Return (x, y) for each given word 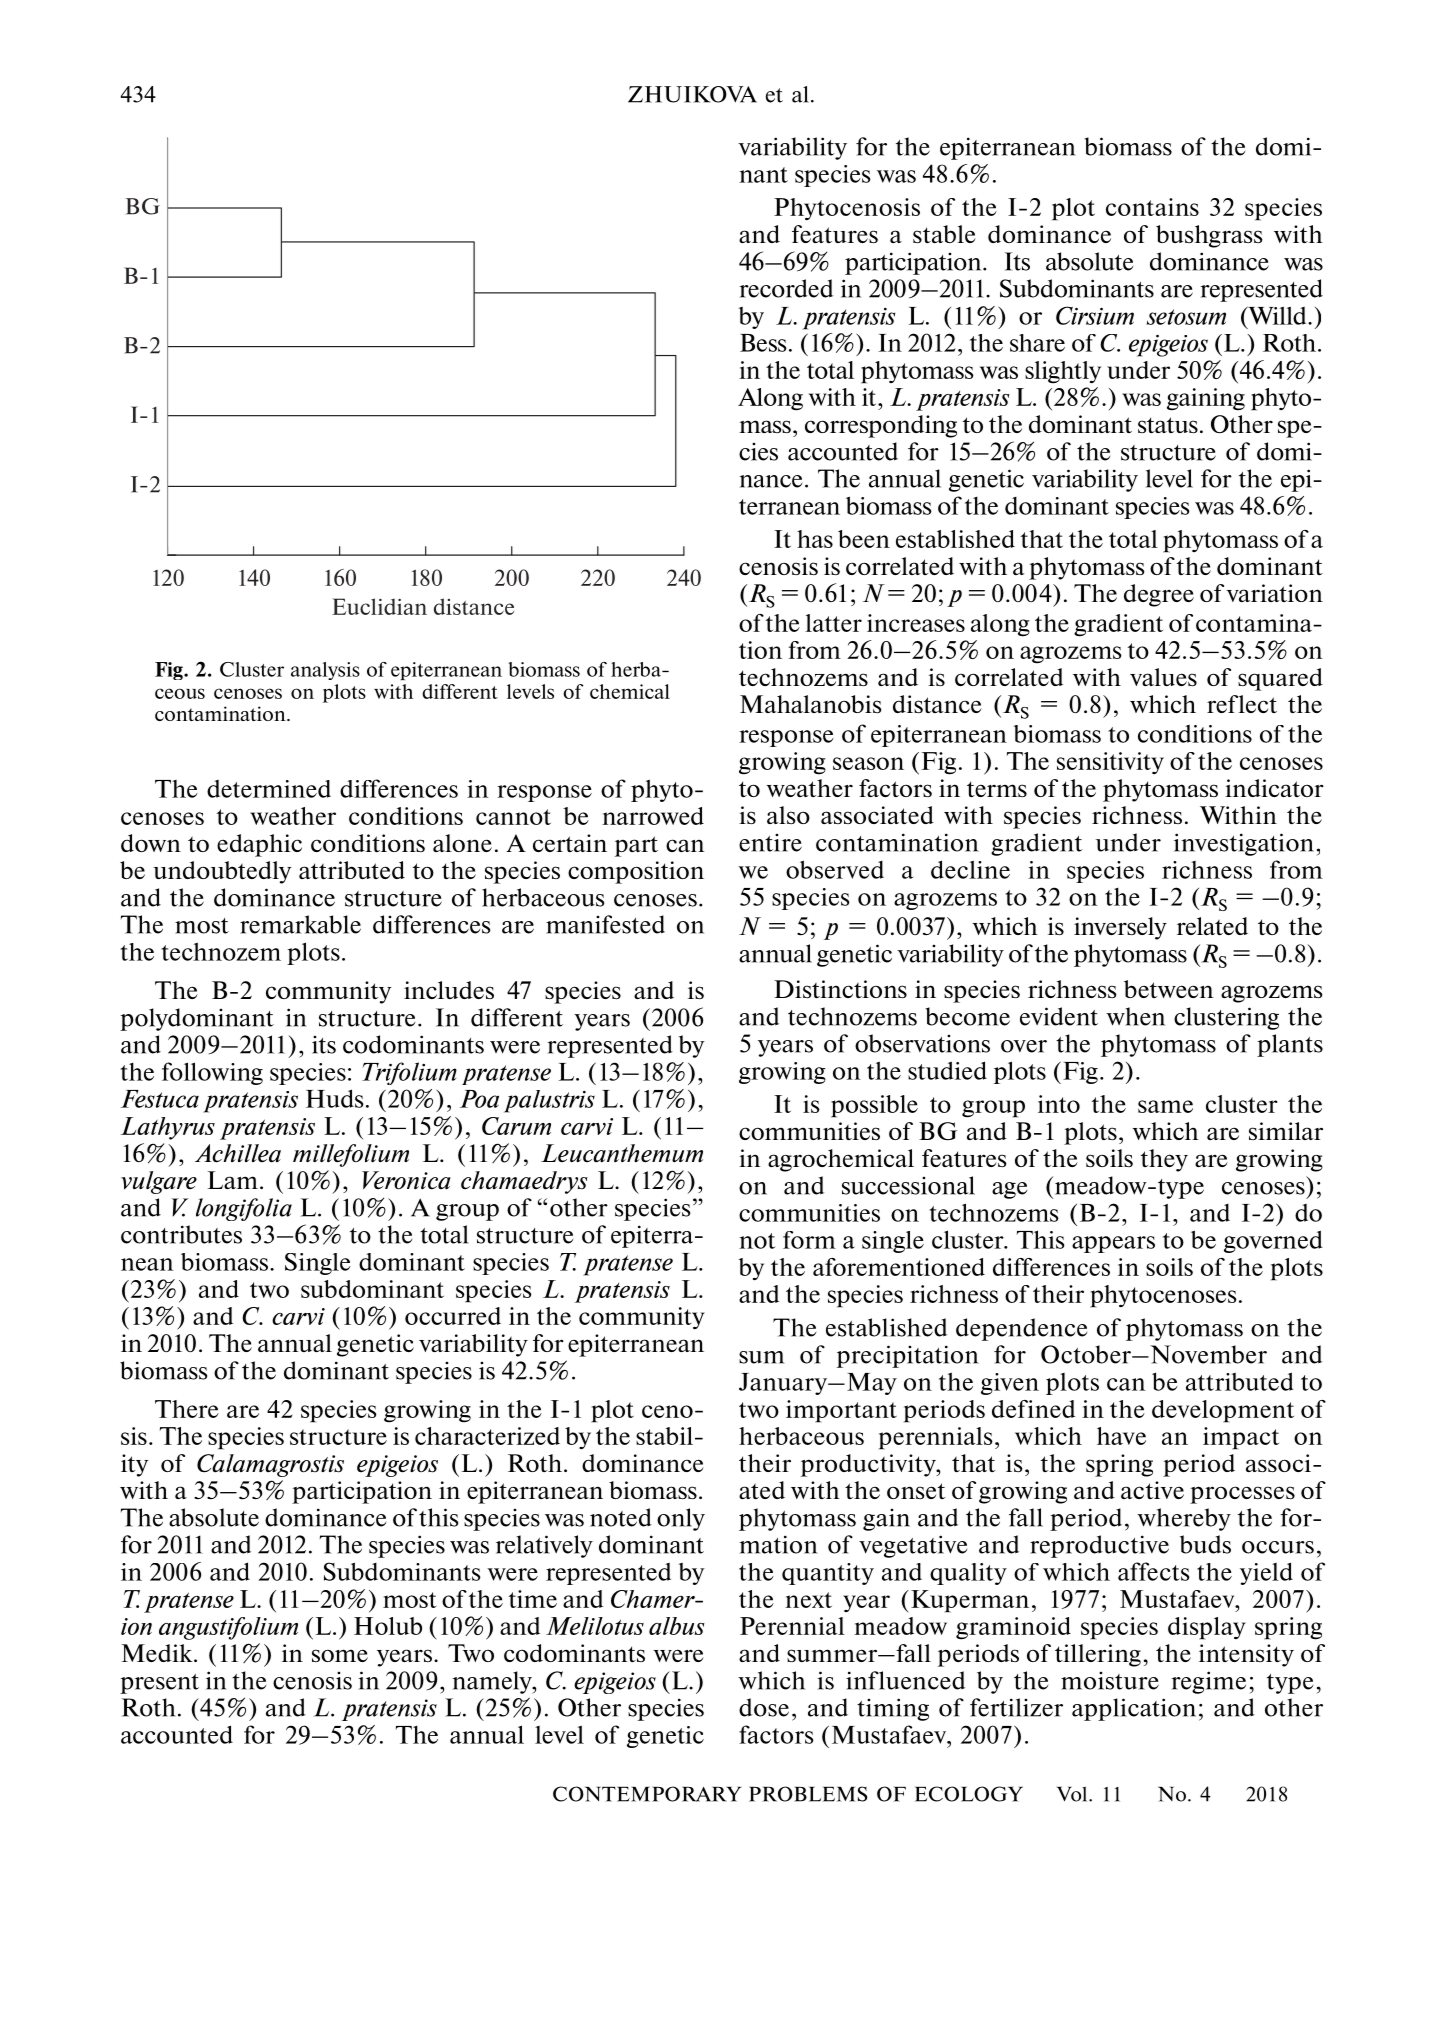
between (1169, 989)
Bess (763, 343)
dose (764, 1707)
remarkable (300, 924)
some (340, 1655)
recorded (786, 288)
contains (1152, 207)
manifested (605, 924)
